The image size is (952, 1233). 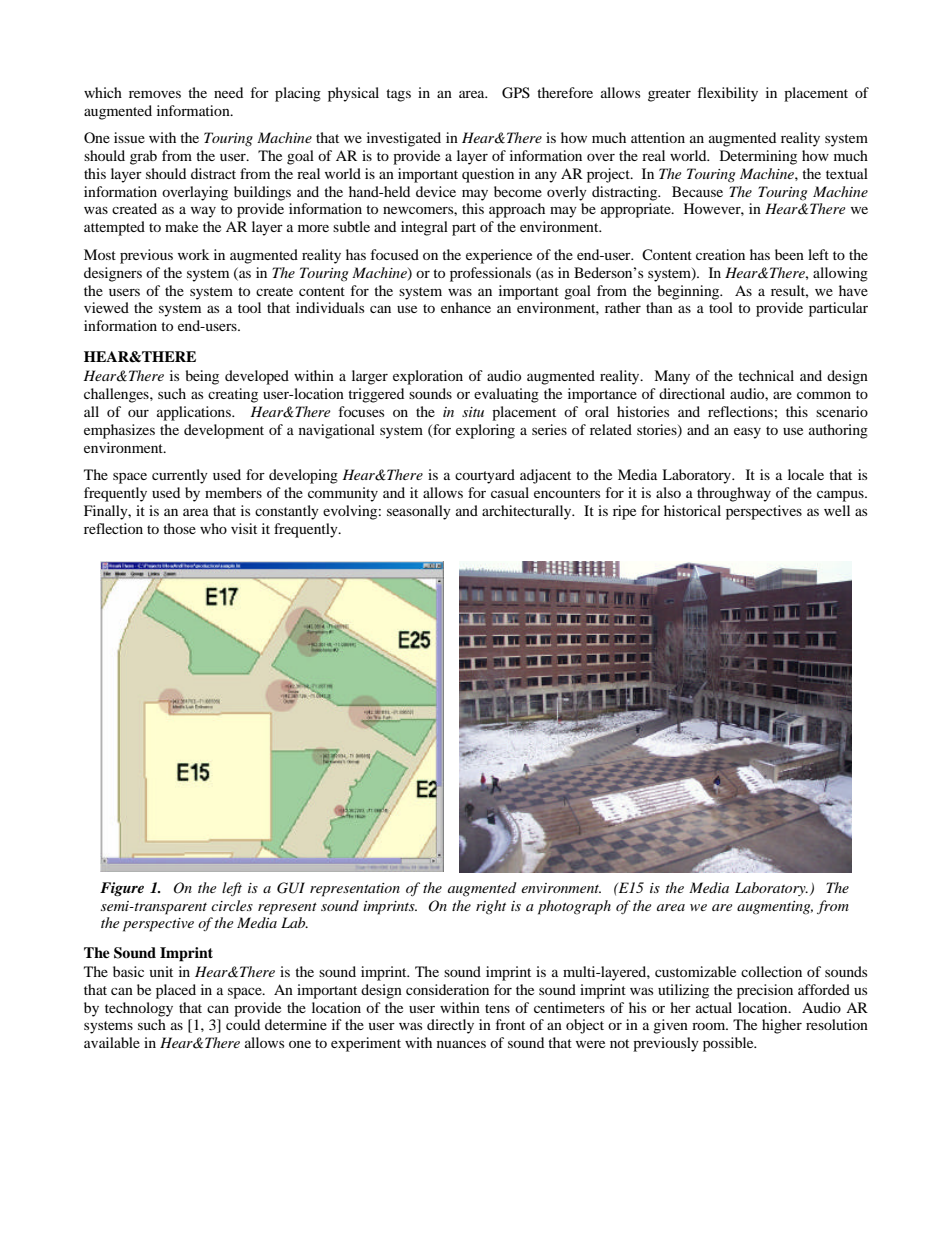 What do you see at coordinates (747, 433) in the screenshot?
I see `easy` at bounding box center [747, 433].
